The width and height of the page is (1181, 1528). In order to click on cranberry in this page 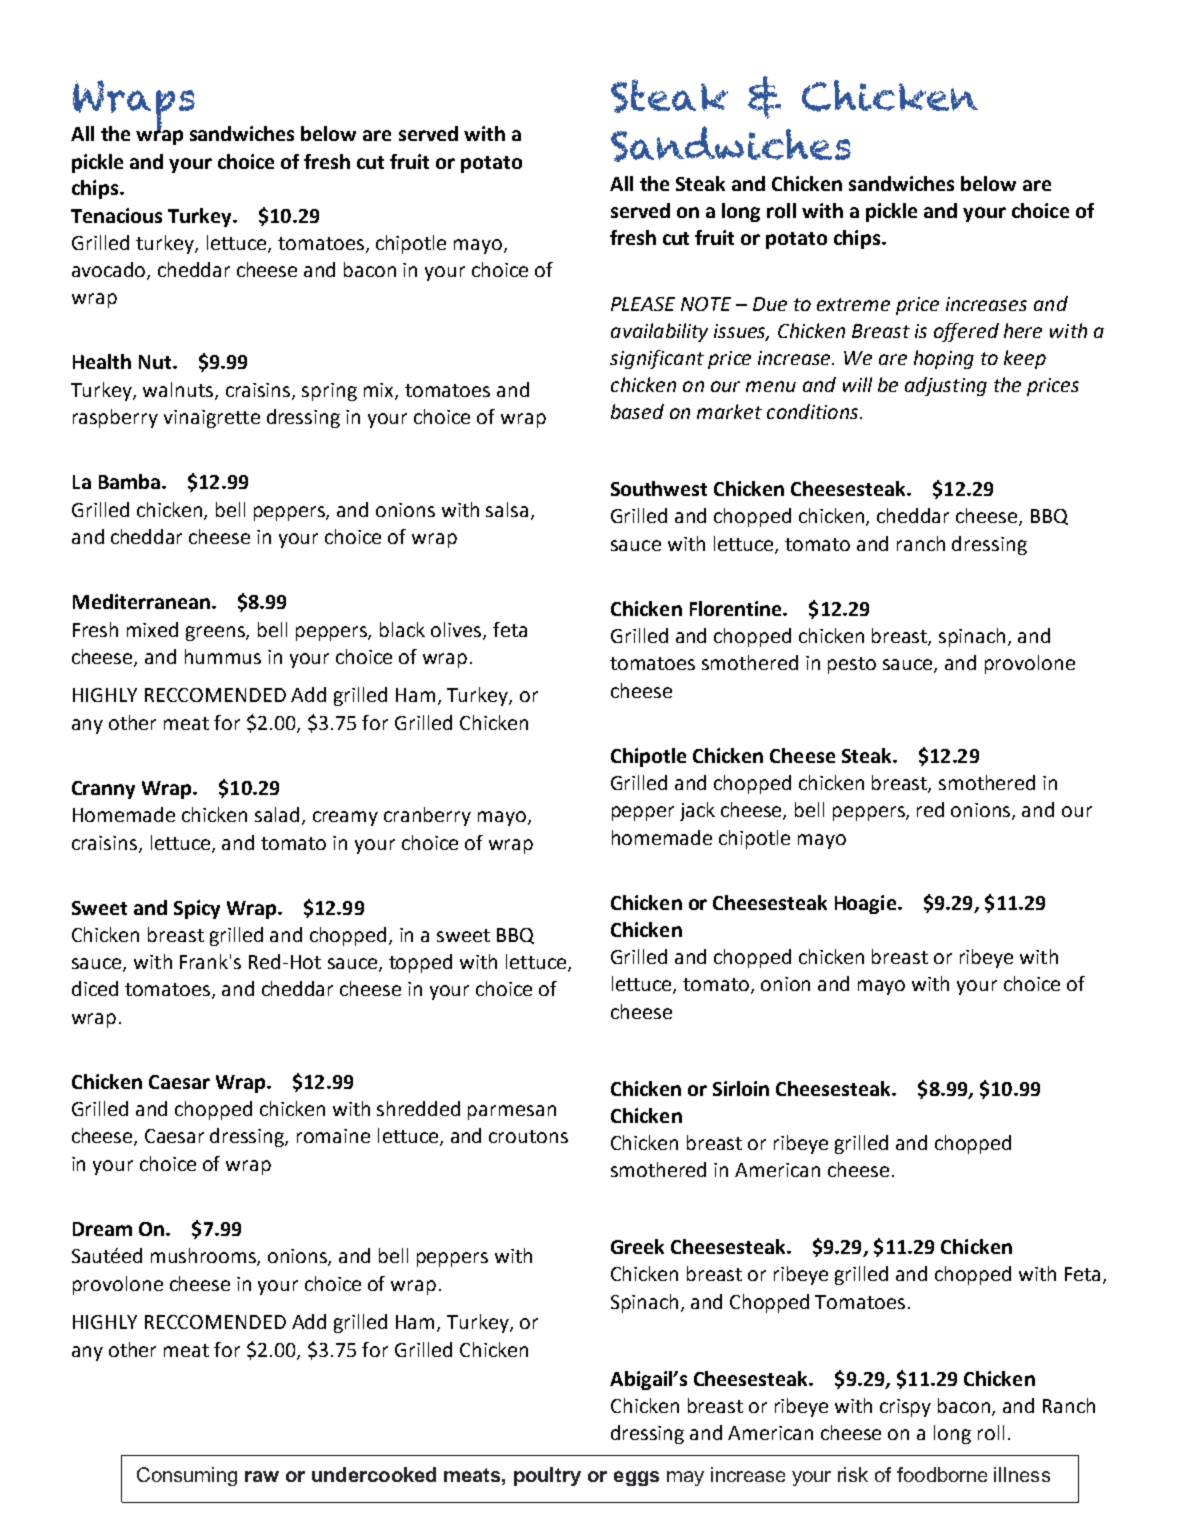, I will do `click(427, 816)`.
